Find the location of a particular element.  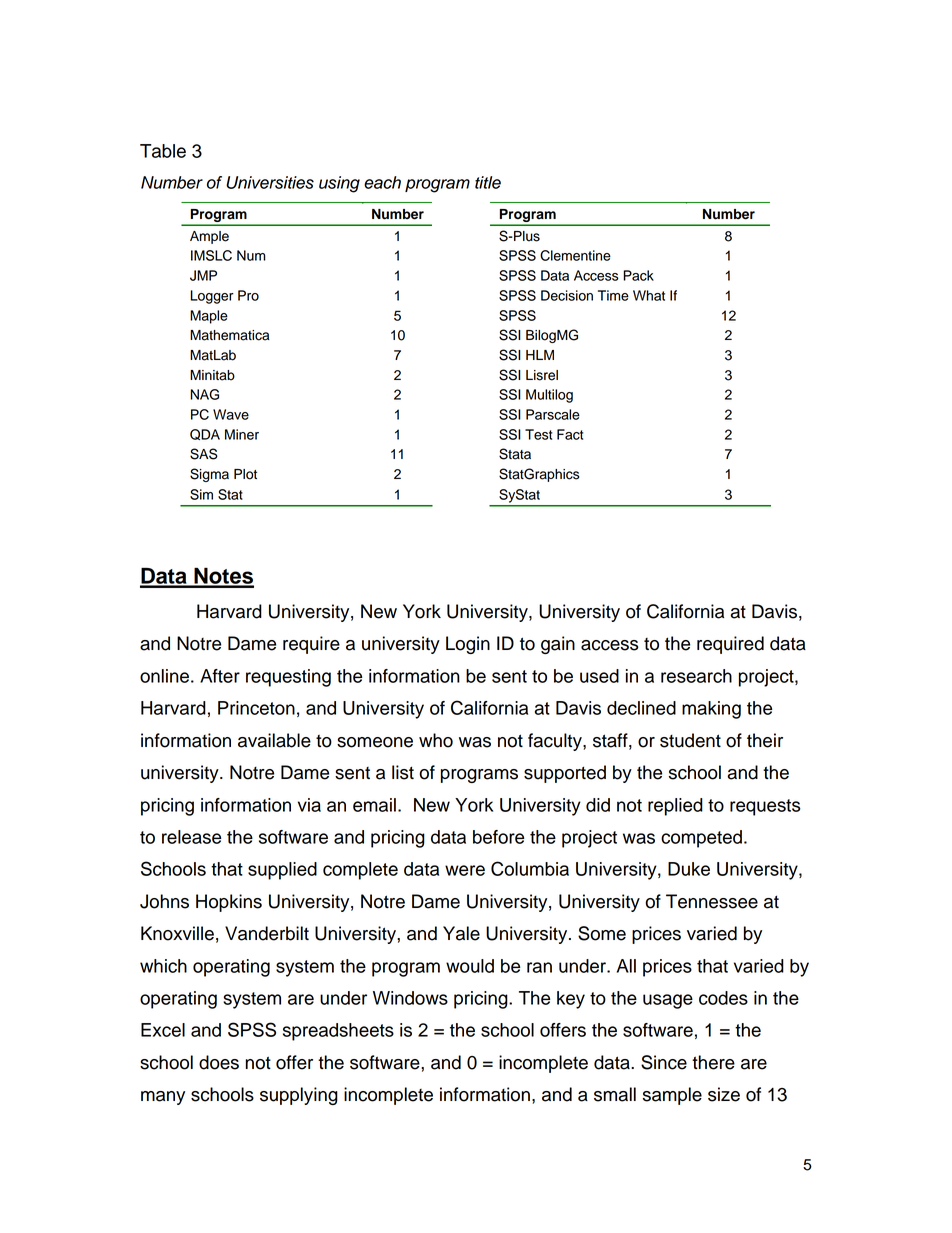

were is located at coordinates (465, 870).
